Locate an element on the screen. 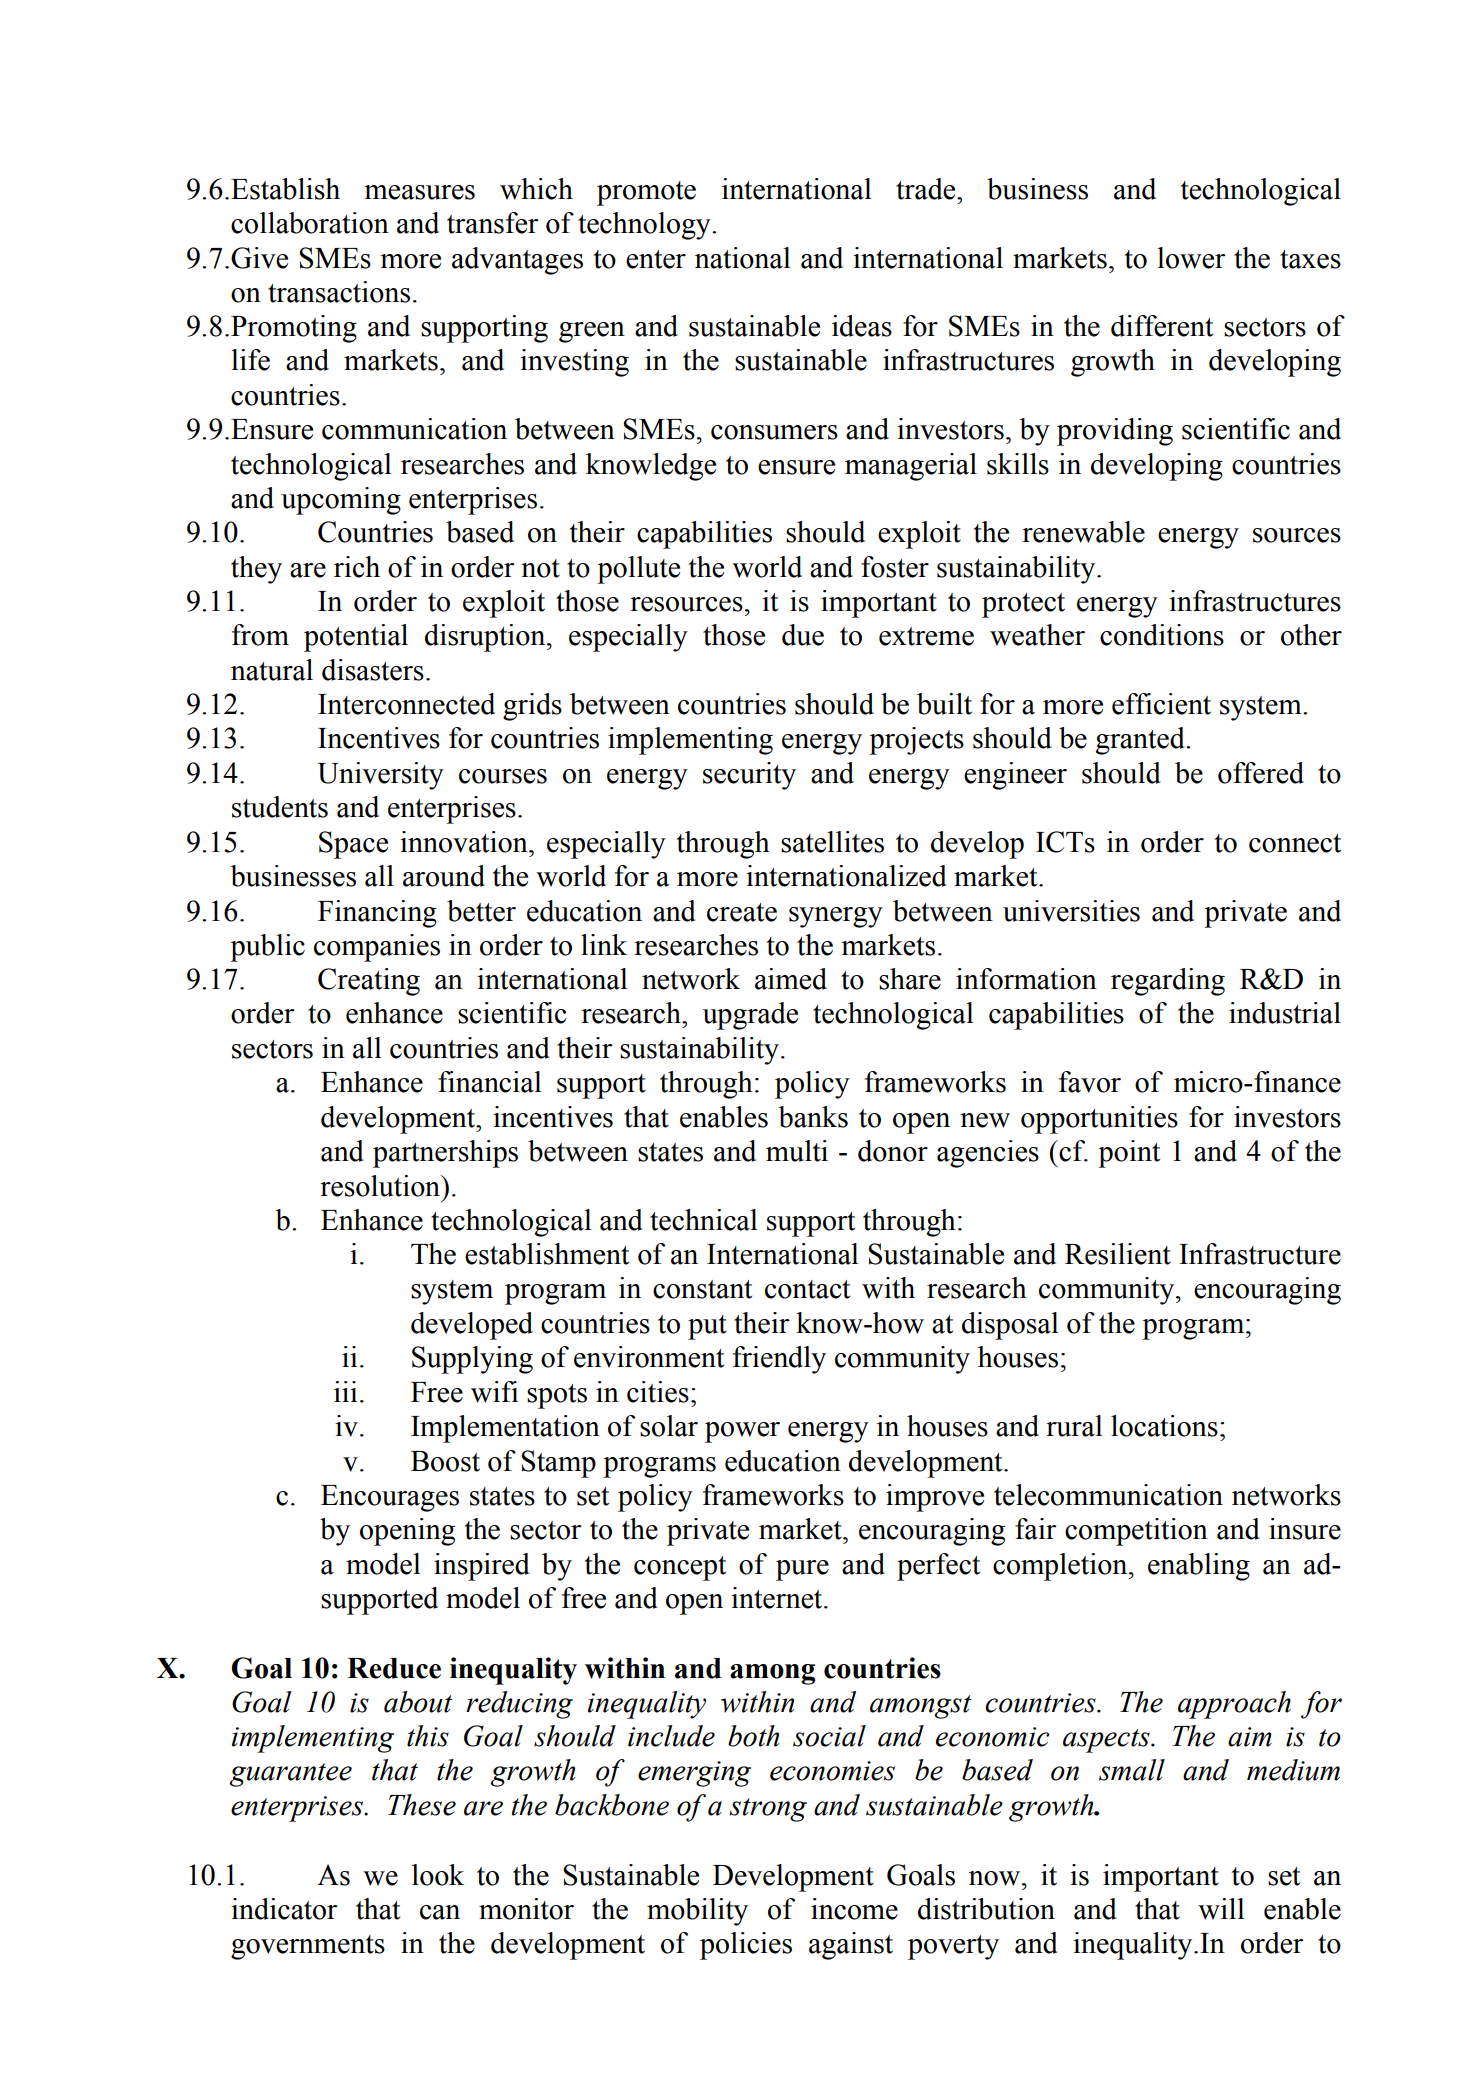 The height and width of the screenshot is (2098, 1483). policies is located at coordinates (746, 1946).
